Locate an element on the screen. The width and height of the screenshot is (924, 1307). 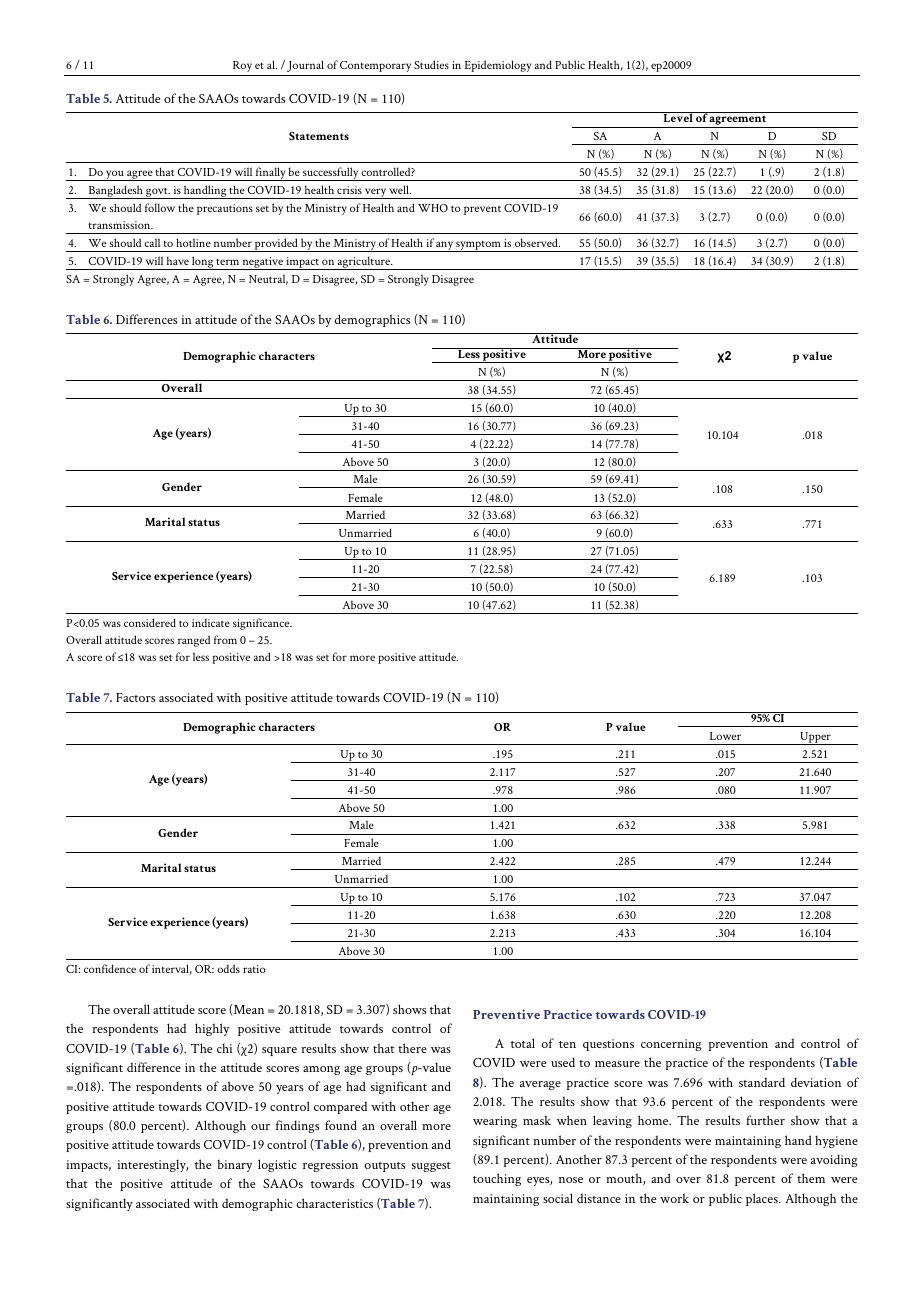
Roy is located at coordinates (242, 66).
